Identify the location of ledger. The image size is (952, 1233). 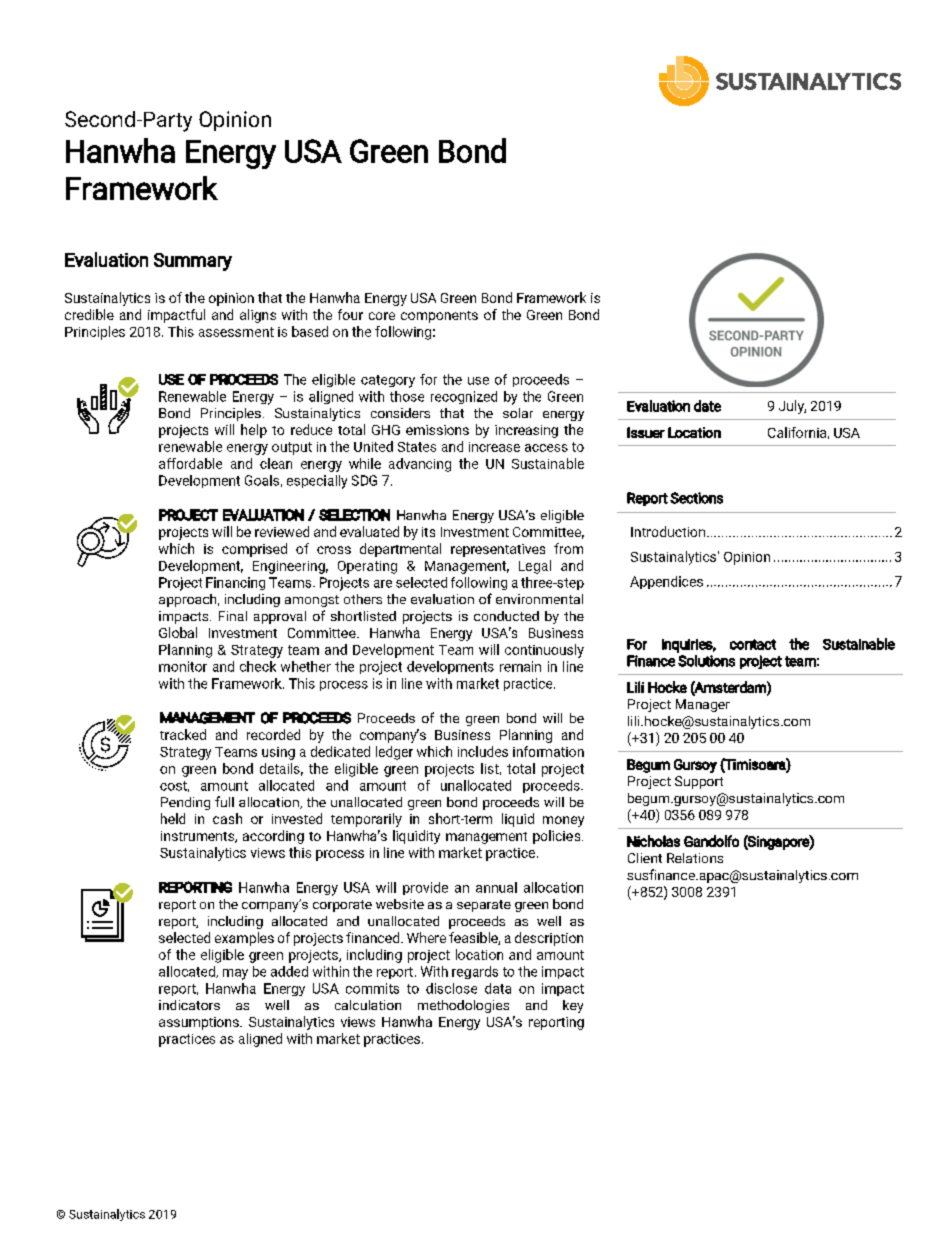
(394, 753).
